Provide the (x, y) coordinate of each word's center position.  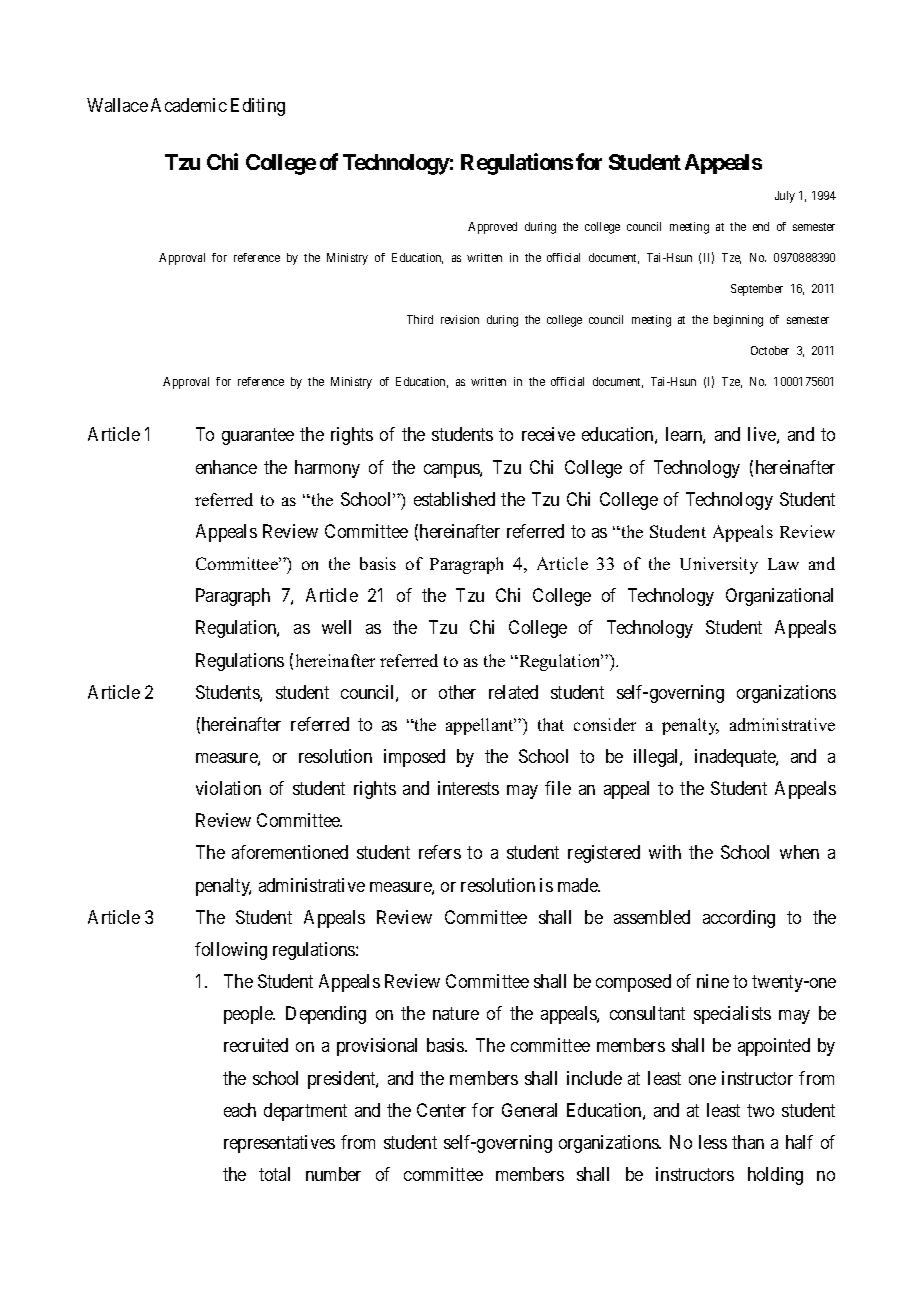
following (231, 951)
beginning (738, 321)
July (785, 197)
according (739, 919)
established (454, 499)
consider (605, 724)
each (240, 1110)
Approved (492, 228)
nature (456, 1013)
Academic (189, 105)
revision (460, 319)
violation (228, 788)
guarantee (258, 437)
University (719, 565)
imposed (414, 758)
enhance (226, 467)
